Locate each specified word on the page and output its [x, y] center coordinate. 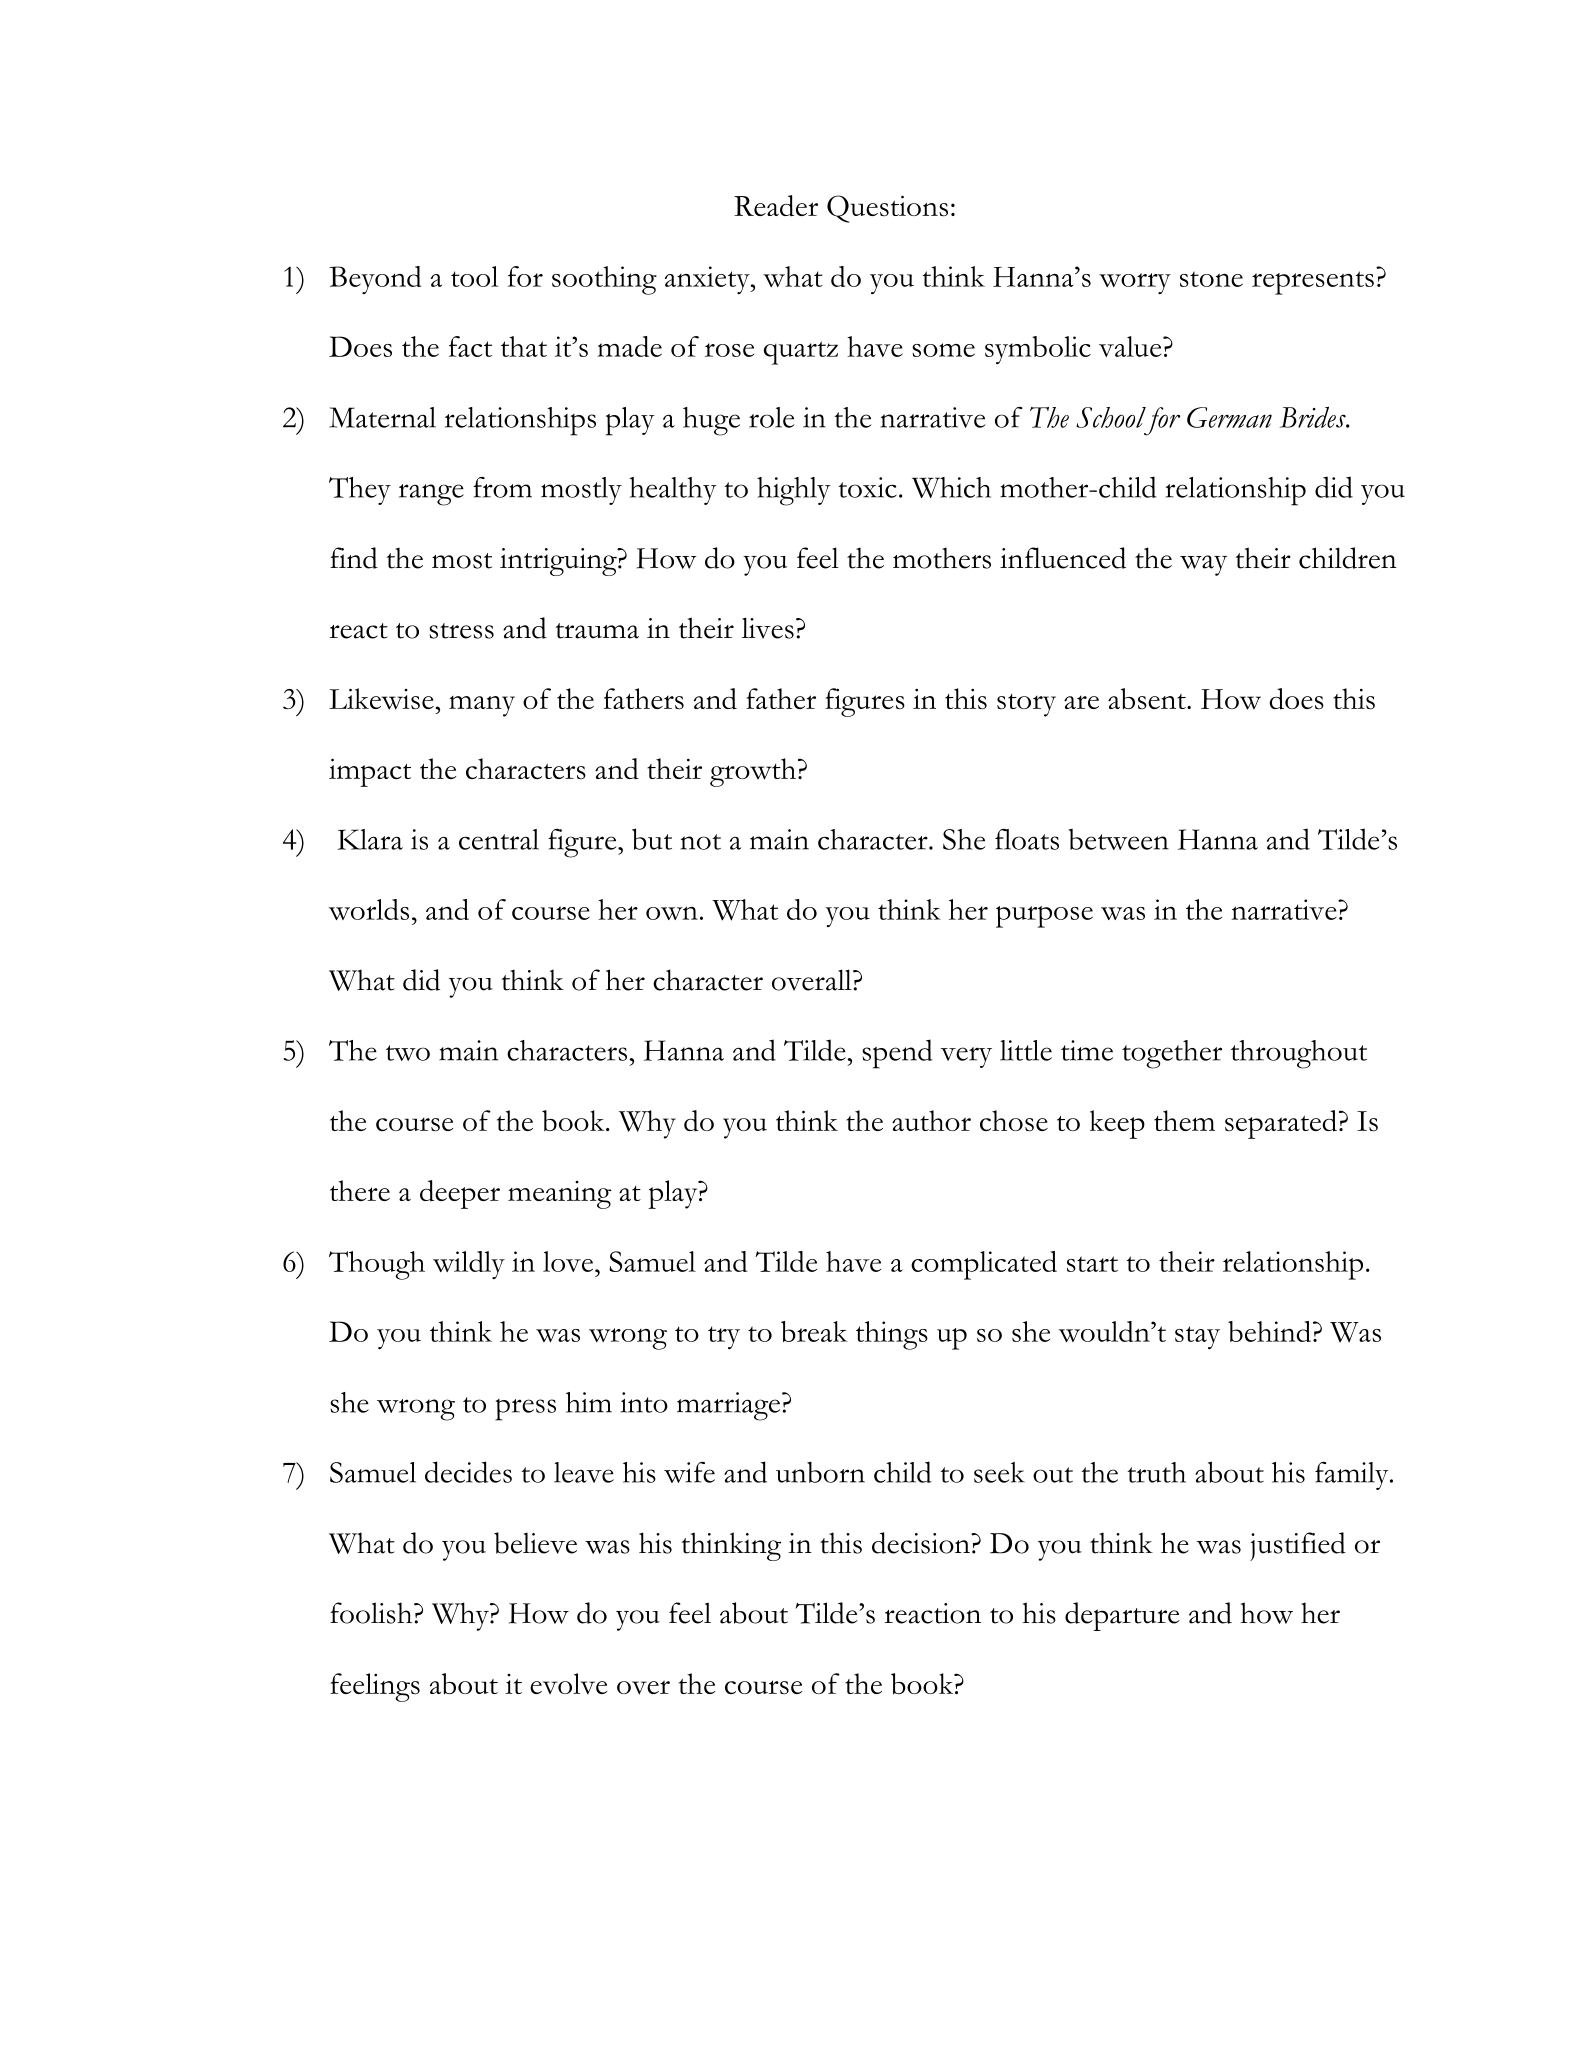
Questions [887, 209]
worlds [369, 909]
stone [1211, 279]
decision [922, 1543]
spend [897, 1054]
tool [474, 276]
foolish [372, 1613]
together [1172, 1054]
